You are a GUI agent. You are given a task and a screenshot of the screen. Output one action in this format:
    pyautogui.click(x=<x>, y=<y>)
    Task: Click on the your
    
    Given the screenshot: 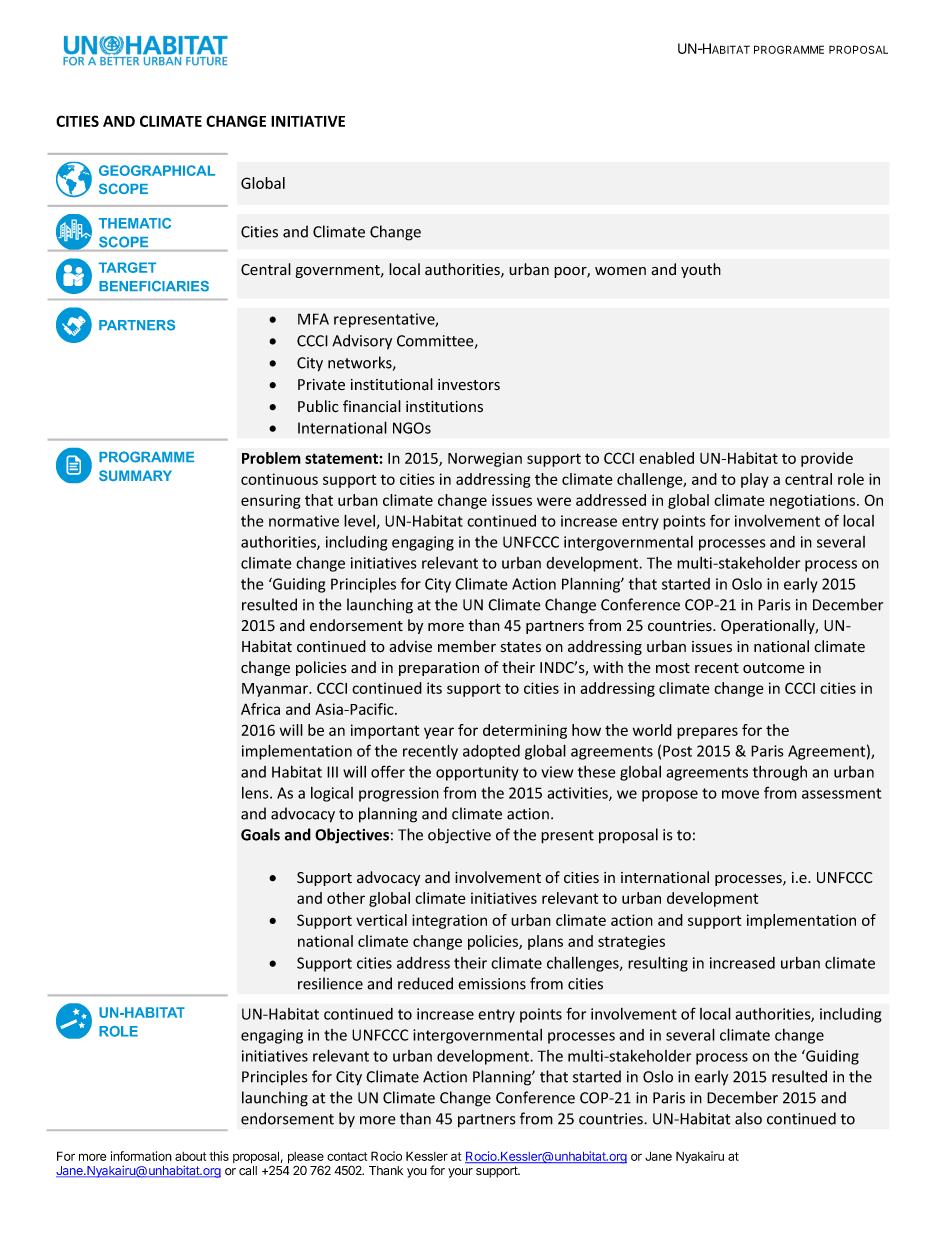 What is the action you would take?
    pyautogui.click(x=460, y=1173)
